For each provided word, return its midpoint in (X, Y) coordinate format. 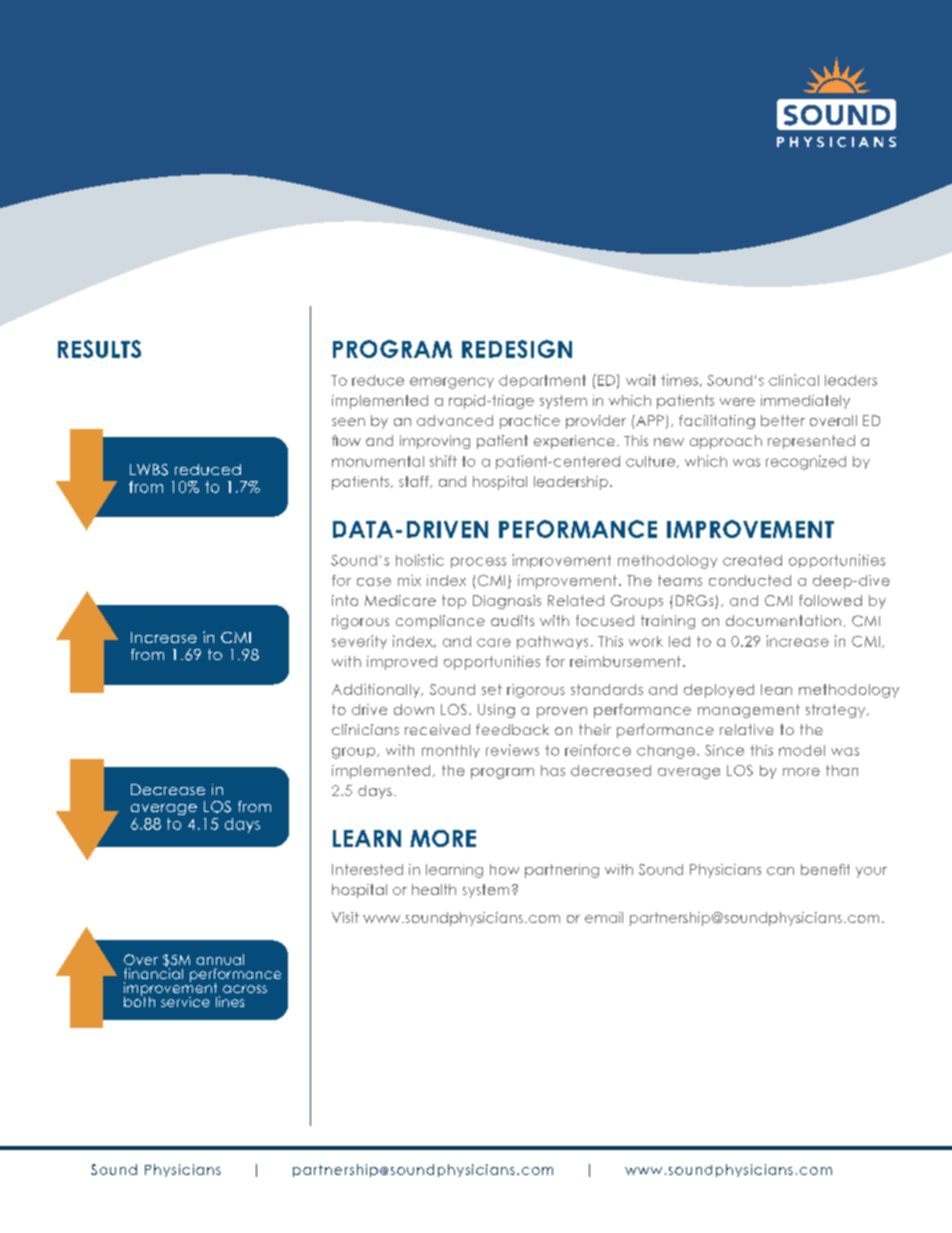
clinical (794, 380)
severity (359, 642)
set (492, 689)
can (780, 871)
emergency (452, 383)
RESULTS (99, 349)
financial (153, 972)
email (604, 917)
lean (776, 689)
